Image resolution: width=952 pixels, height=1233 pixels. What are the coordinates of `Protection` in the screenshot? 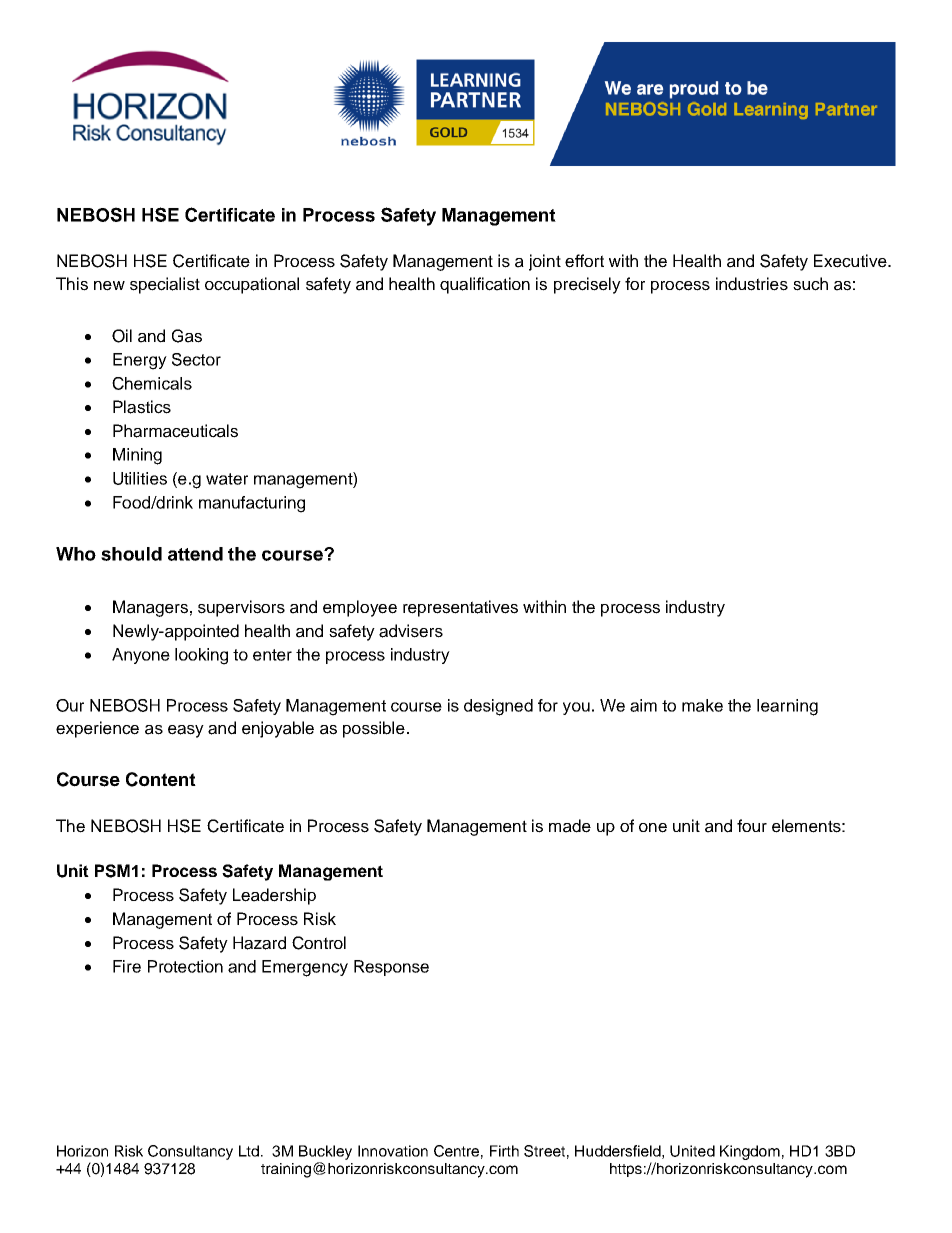 It's located at (185, 966).
